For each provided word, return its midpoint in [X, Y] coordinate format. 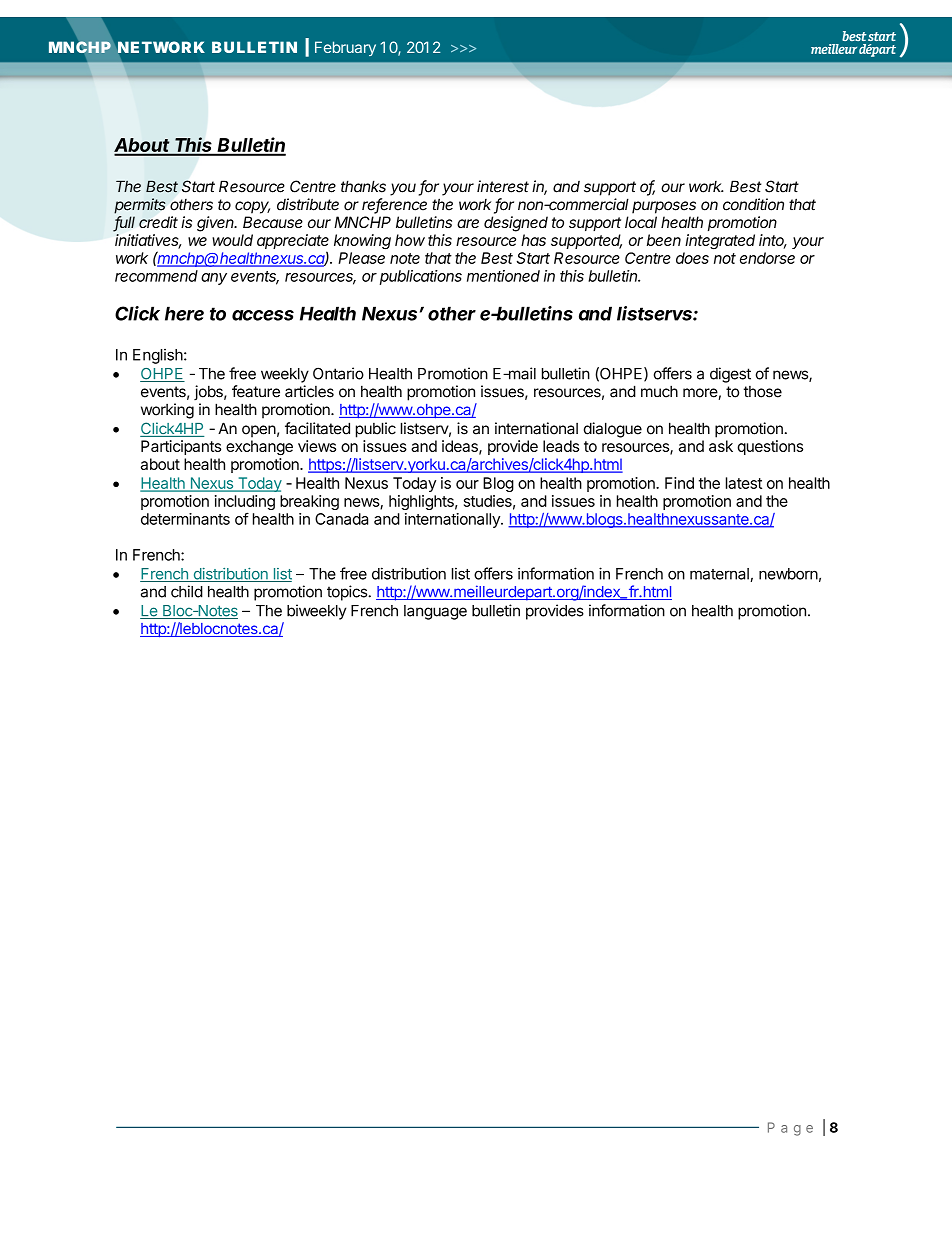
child [187, 591]
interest [503, 186]
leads [561, 446]
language [435, 612]
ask [721, 446]
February [345, 48]
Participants [181, 447]
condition [753, 204]
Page [790, 1129]
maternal [719, 574]
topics [348, 593]
